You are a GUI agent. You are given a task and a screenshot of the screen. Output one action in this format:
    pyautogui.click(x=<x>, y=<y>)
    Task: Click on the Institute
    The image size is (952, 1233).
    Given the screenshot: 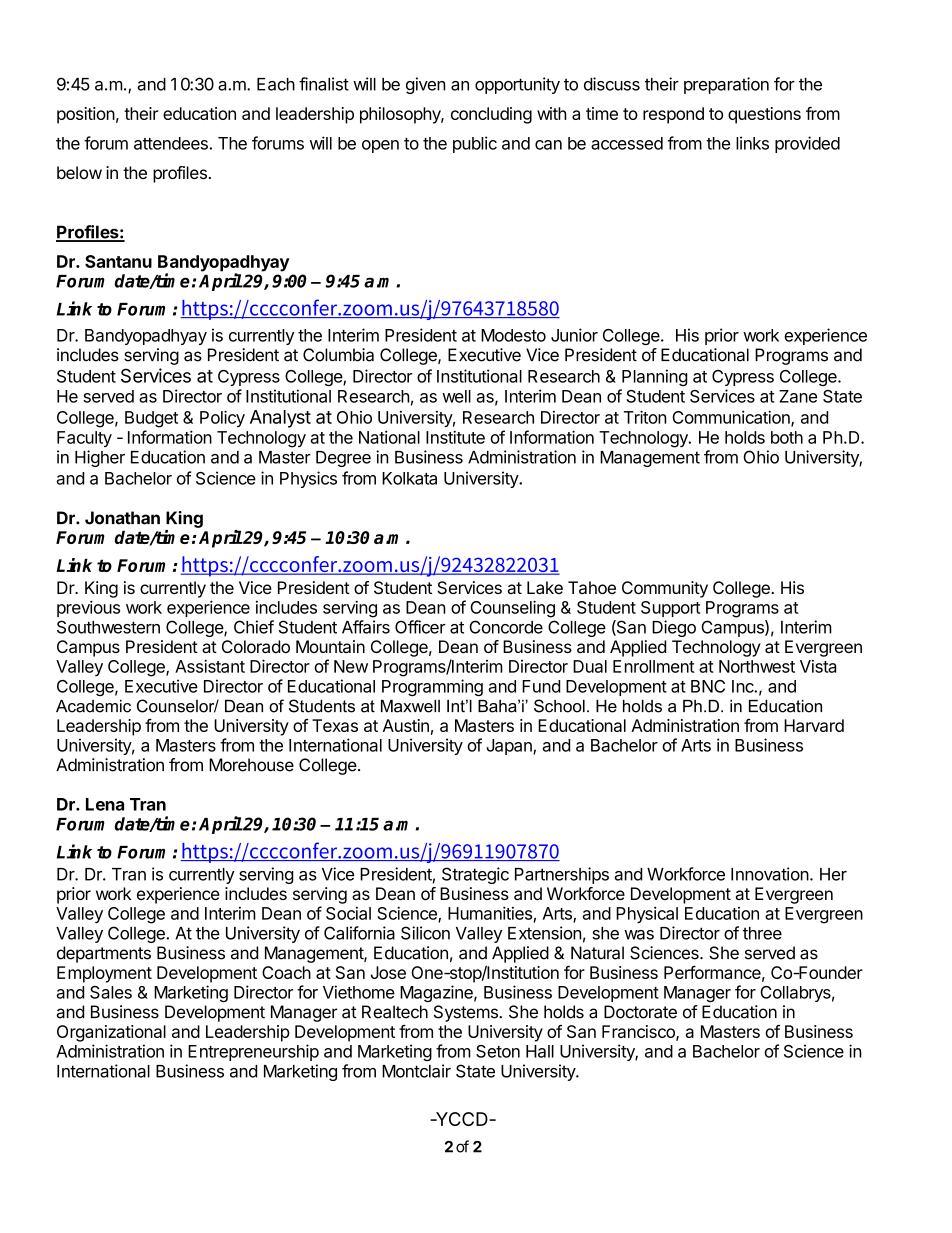 What is the action you would take?
    pyautogui.click(x=455, y=437)
